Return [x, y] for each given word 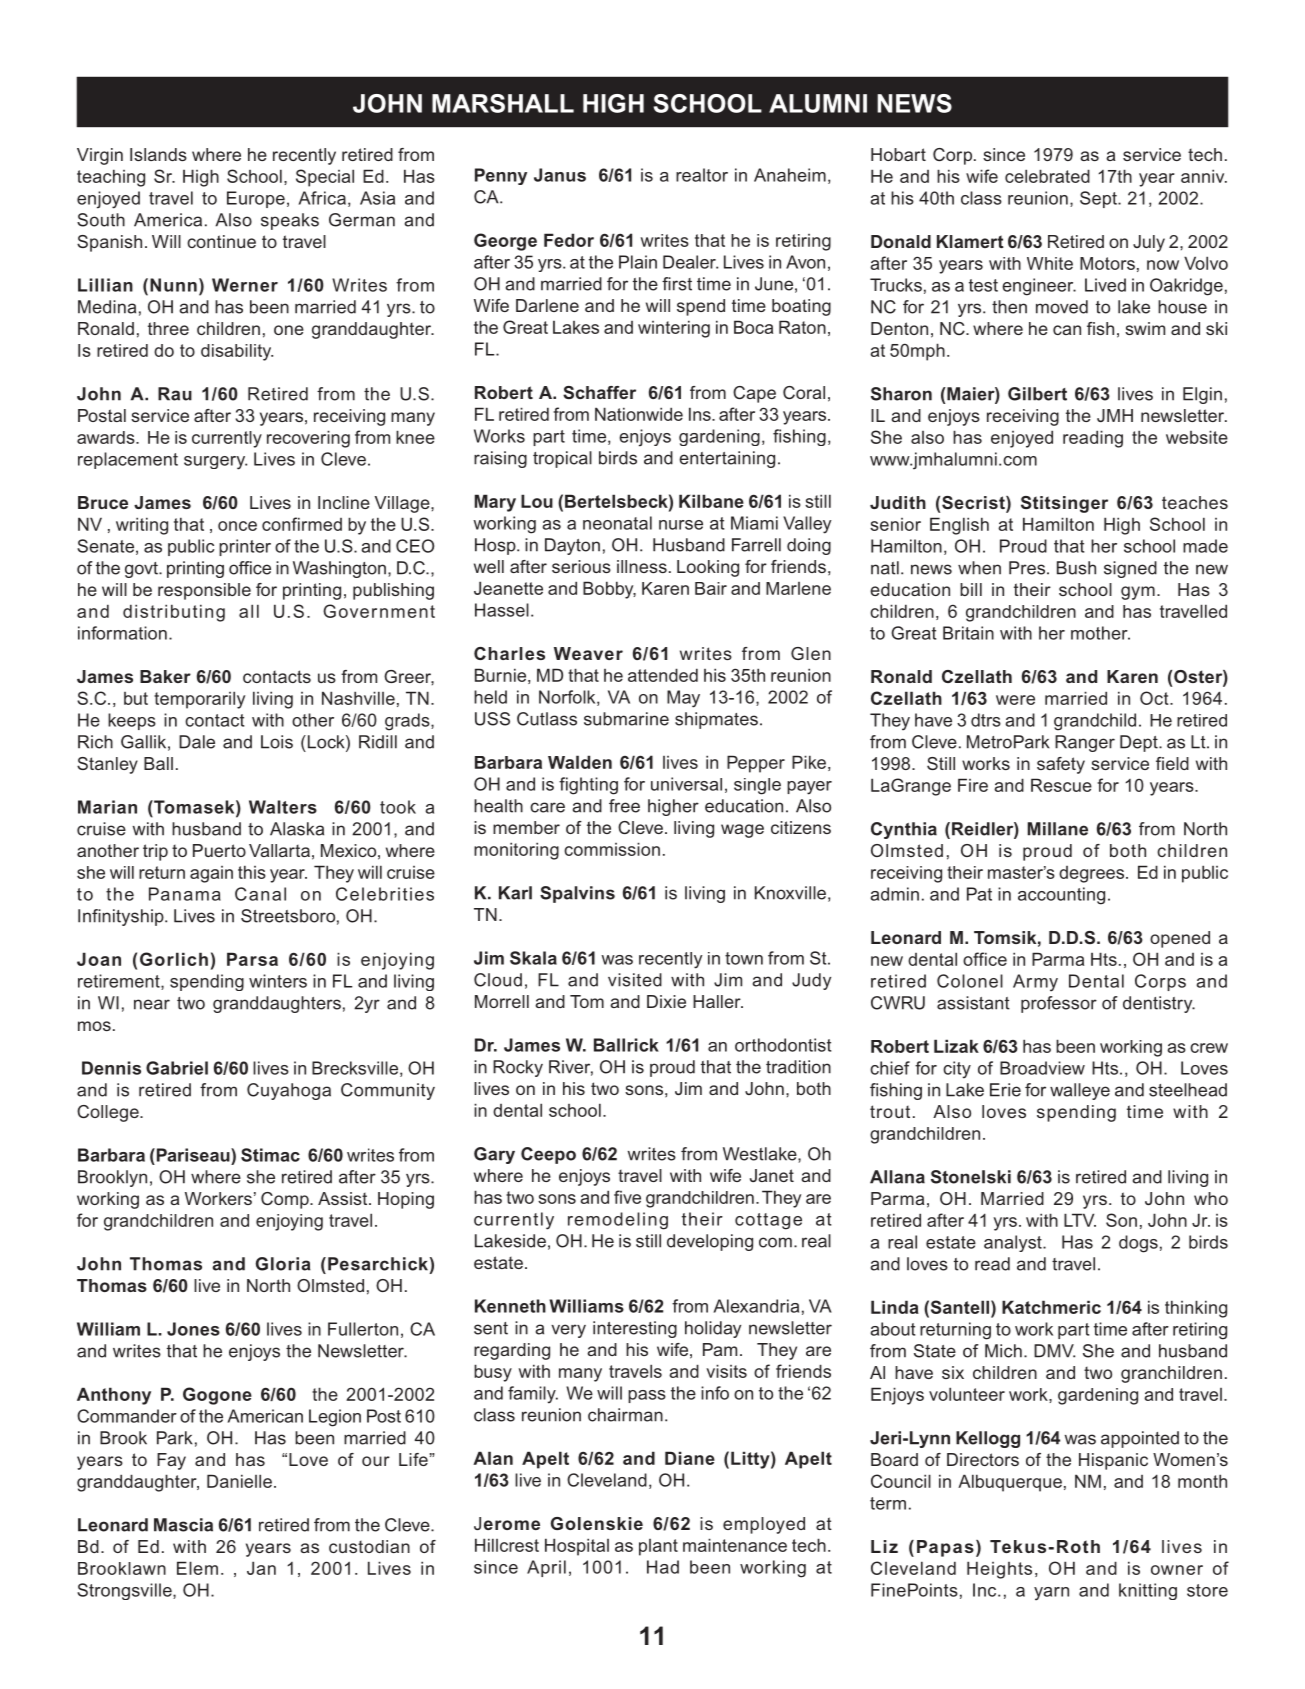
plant [658, 1547]
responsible [204, 591]
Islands [158, 154]
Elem [197, 1568]
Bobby [609, 590]
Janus [560, 175]
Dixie [666, 1001]
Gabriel [177, 1068]
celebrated [1047, 176]
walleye [1080, 1091]
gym [1138, 593]
